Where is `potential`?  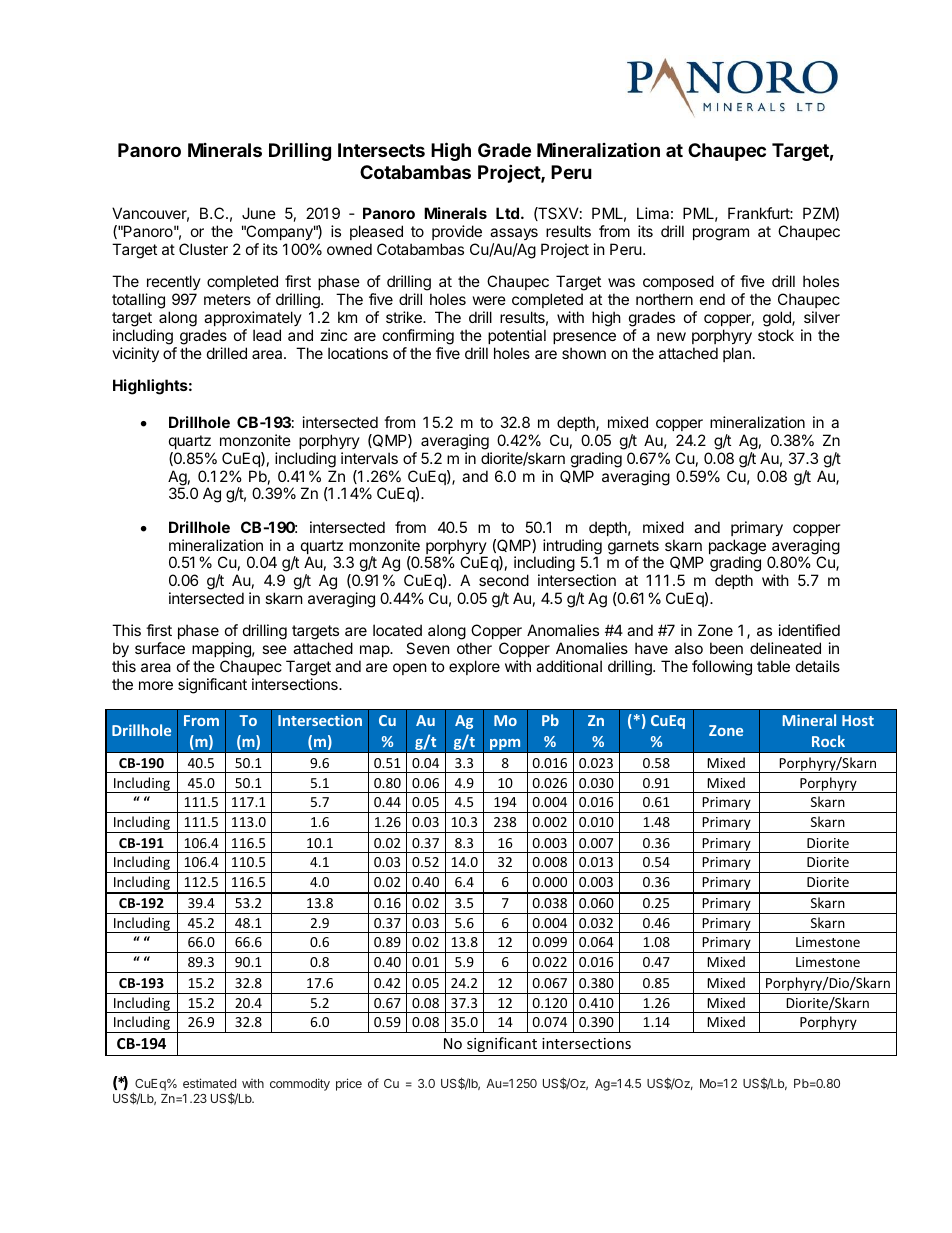
potential is located at coordinates (517, 336).
